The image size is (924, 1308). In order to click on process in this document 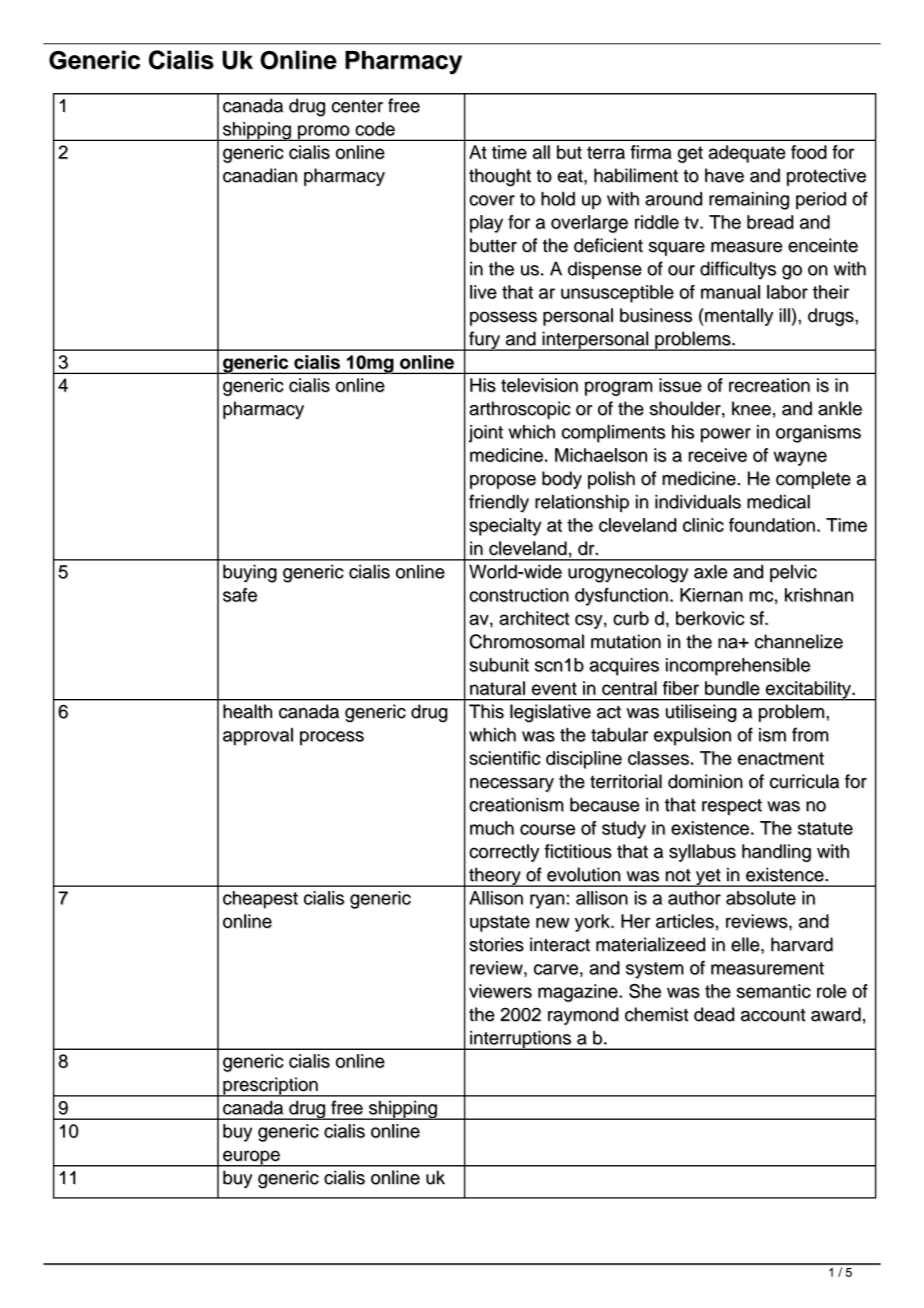, I will do `click(332, 738)`.
